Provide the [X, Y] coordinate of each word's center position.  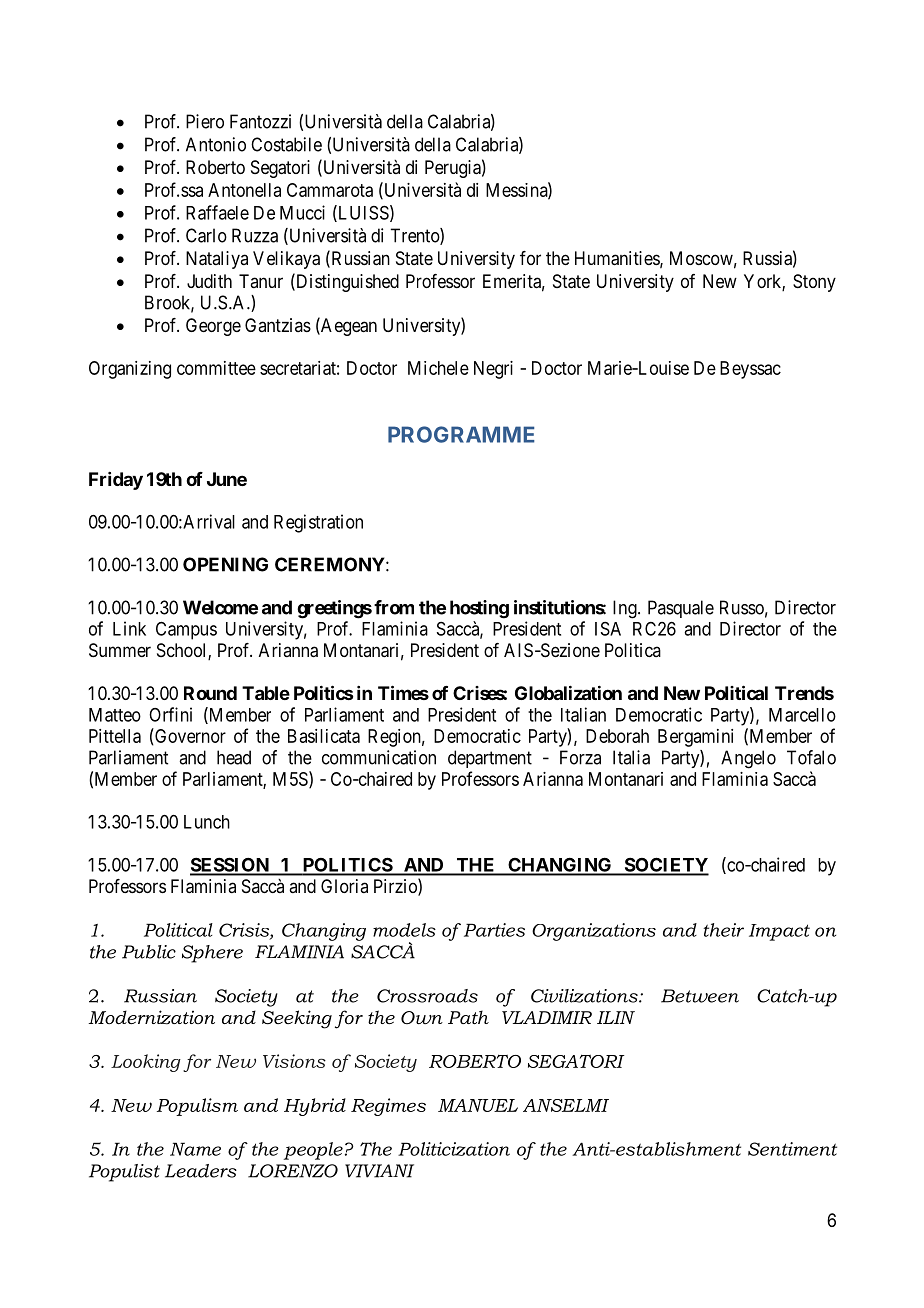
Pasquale [681, 609]
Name [195, 1149]
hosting [479, 609]
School [183, 651]
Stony [814, 283]
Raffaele [217, 212]
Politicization [454, 1149]
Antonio [216, 144]
